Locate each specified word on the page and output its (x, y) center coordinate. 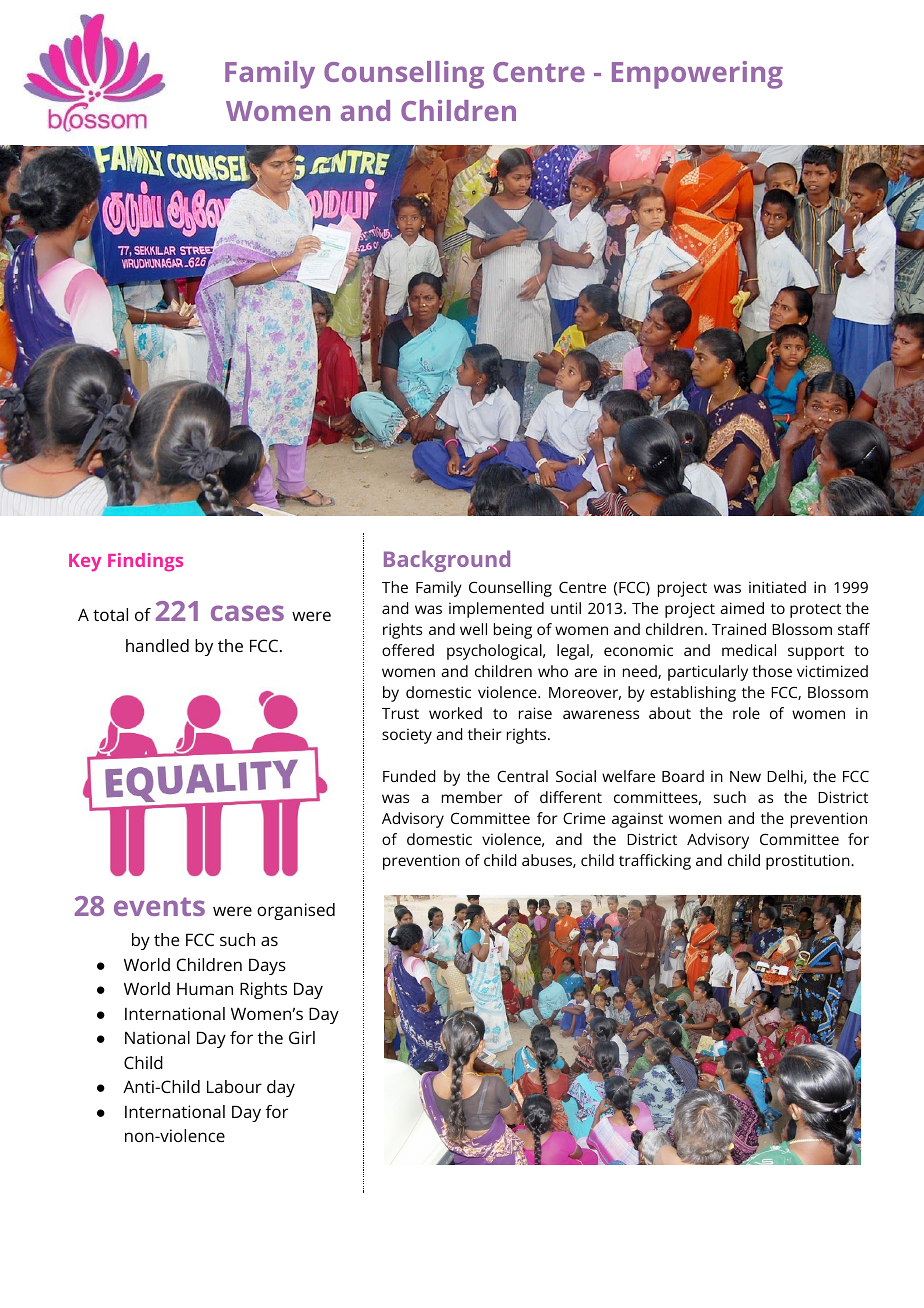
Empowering (697, 75)
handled (157, 645)
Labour (234, 1086)
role (746, 713)
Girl (302, 1037)
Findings (145, 562)
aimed (742, 608)
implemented (496, 610)
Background (447, 561)
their (485, 734)
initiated (777, 587)
